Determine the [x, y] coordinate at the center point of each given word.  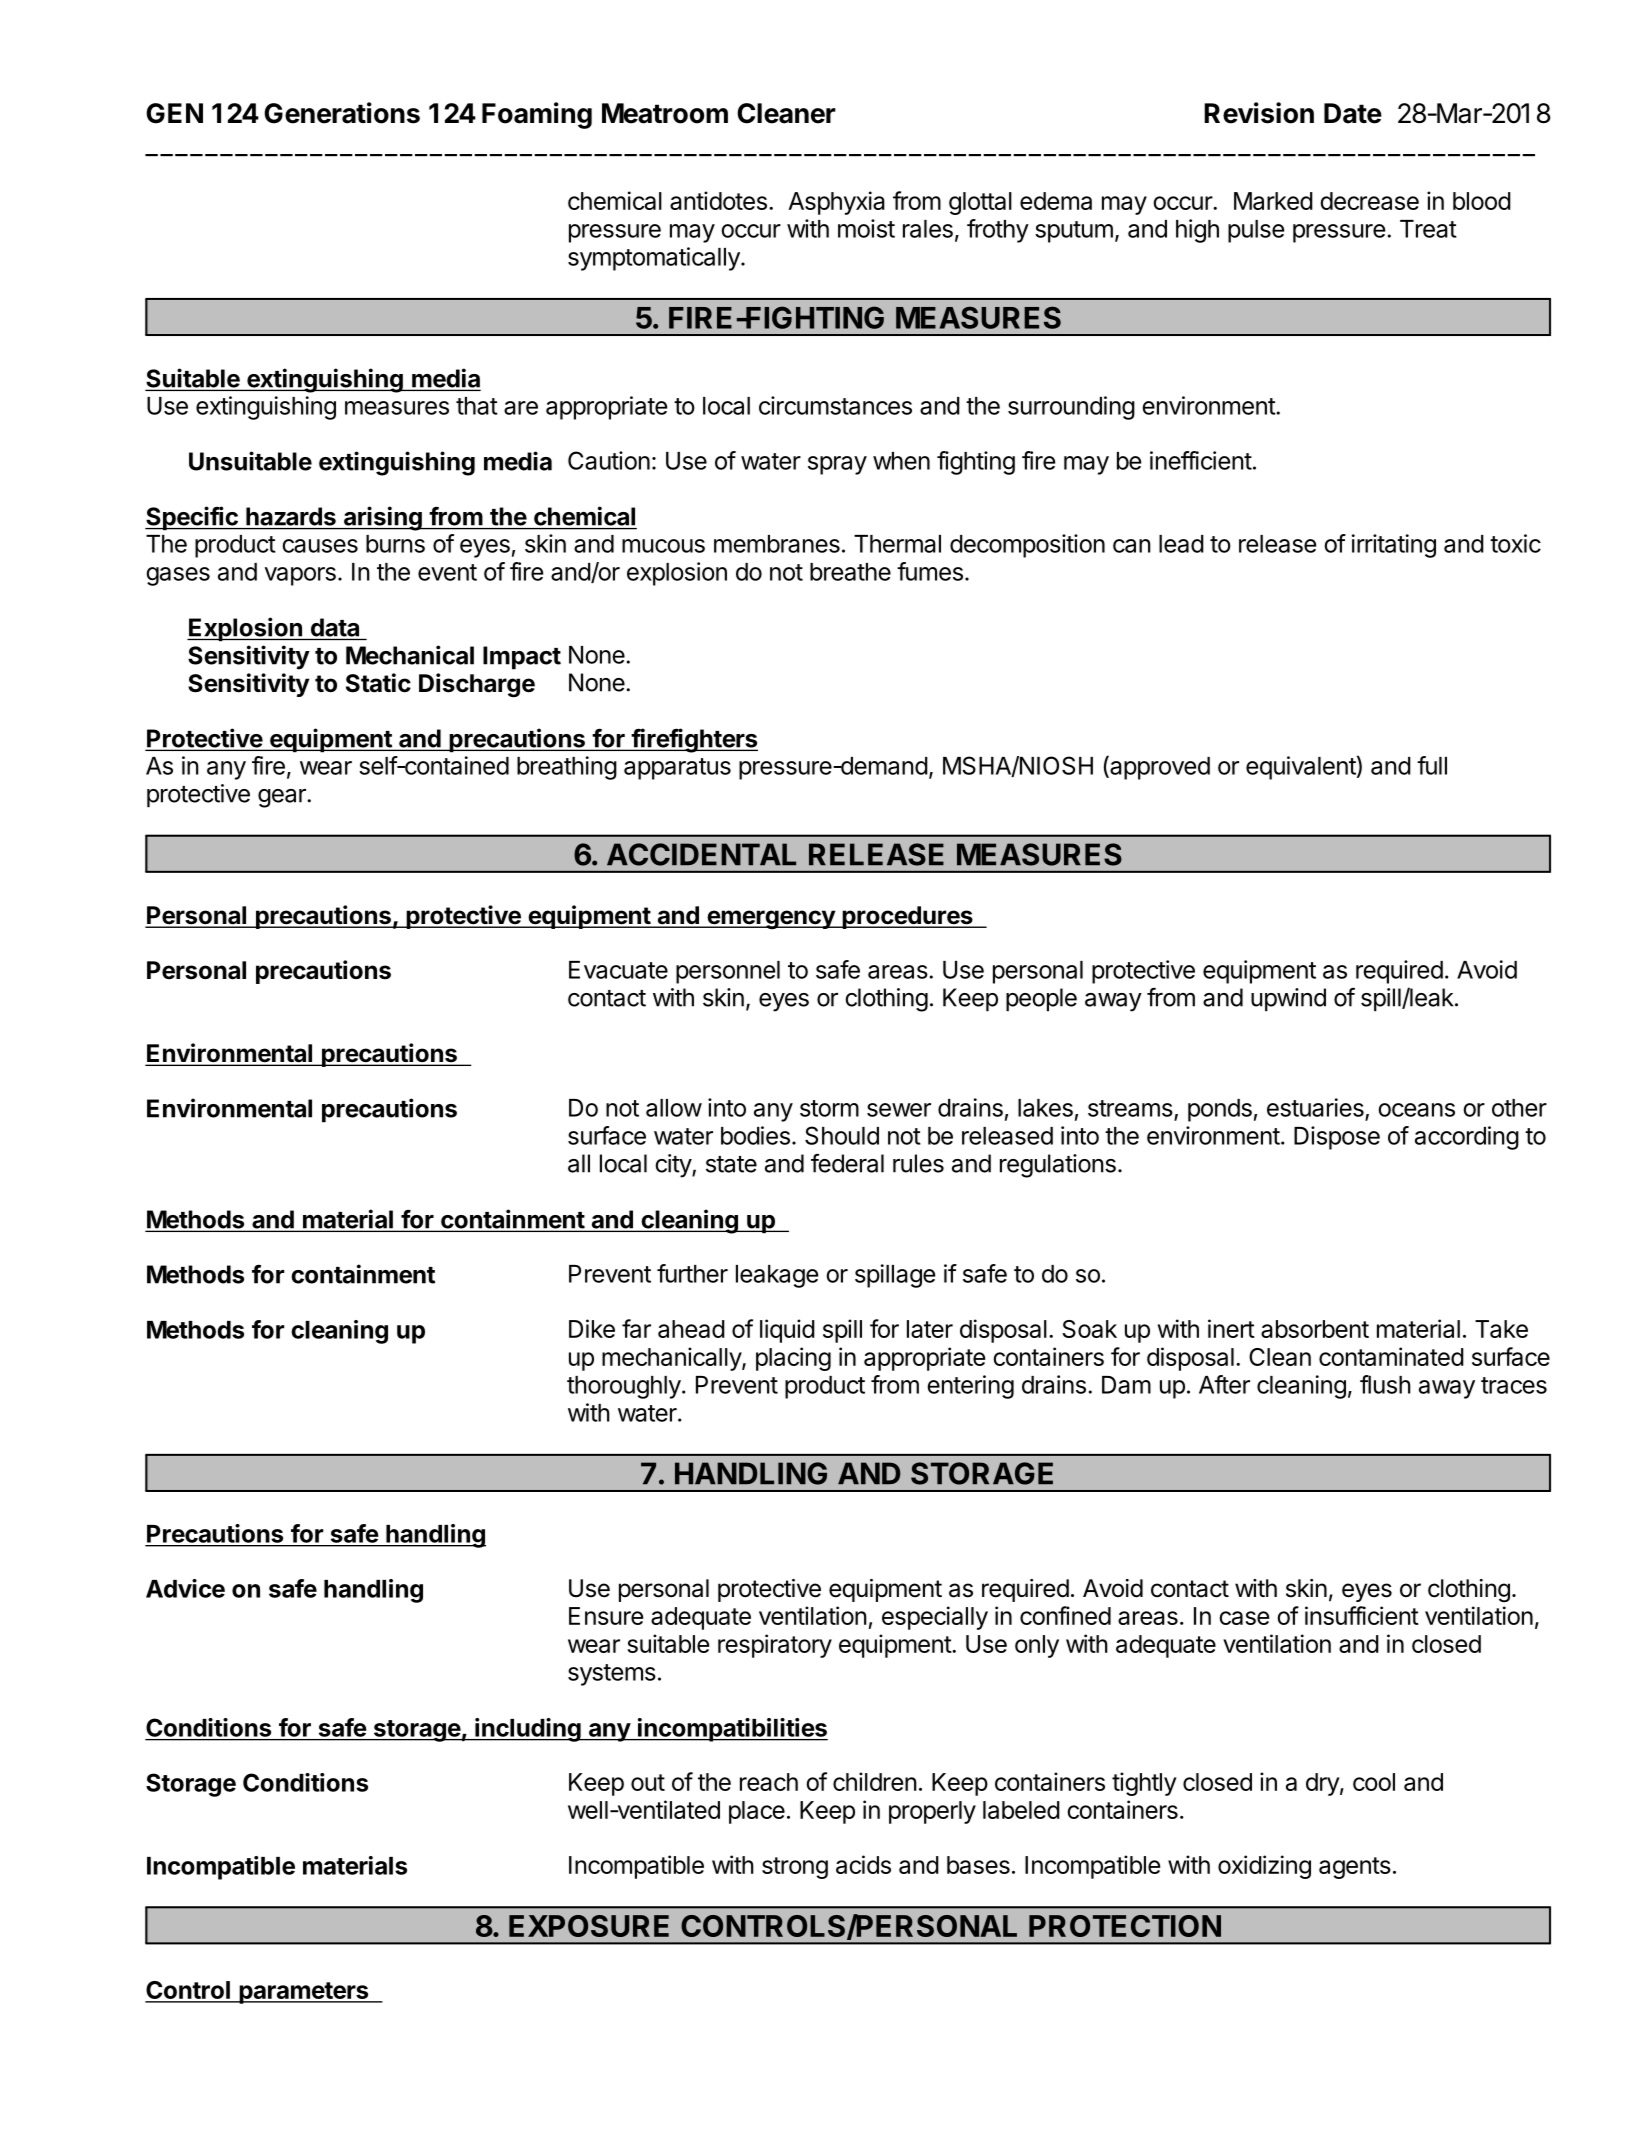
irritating [1394, 546]
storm [829, 1108]
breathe [850, 572]
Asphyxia [836, 203]
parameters [303, 1993]
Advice [185, 1588]
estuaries [1315, 1107]
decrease [1369, 201]
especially [935, 1618]
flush [1385, 1384]
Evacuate [618, 970]
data [335, 627]
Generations [342, 113]
